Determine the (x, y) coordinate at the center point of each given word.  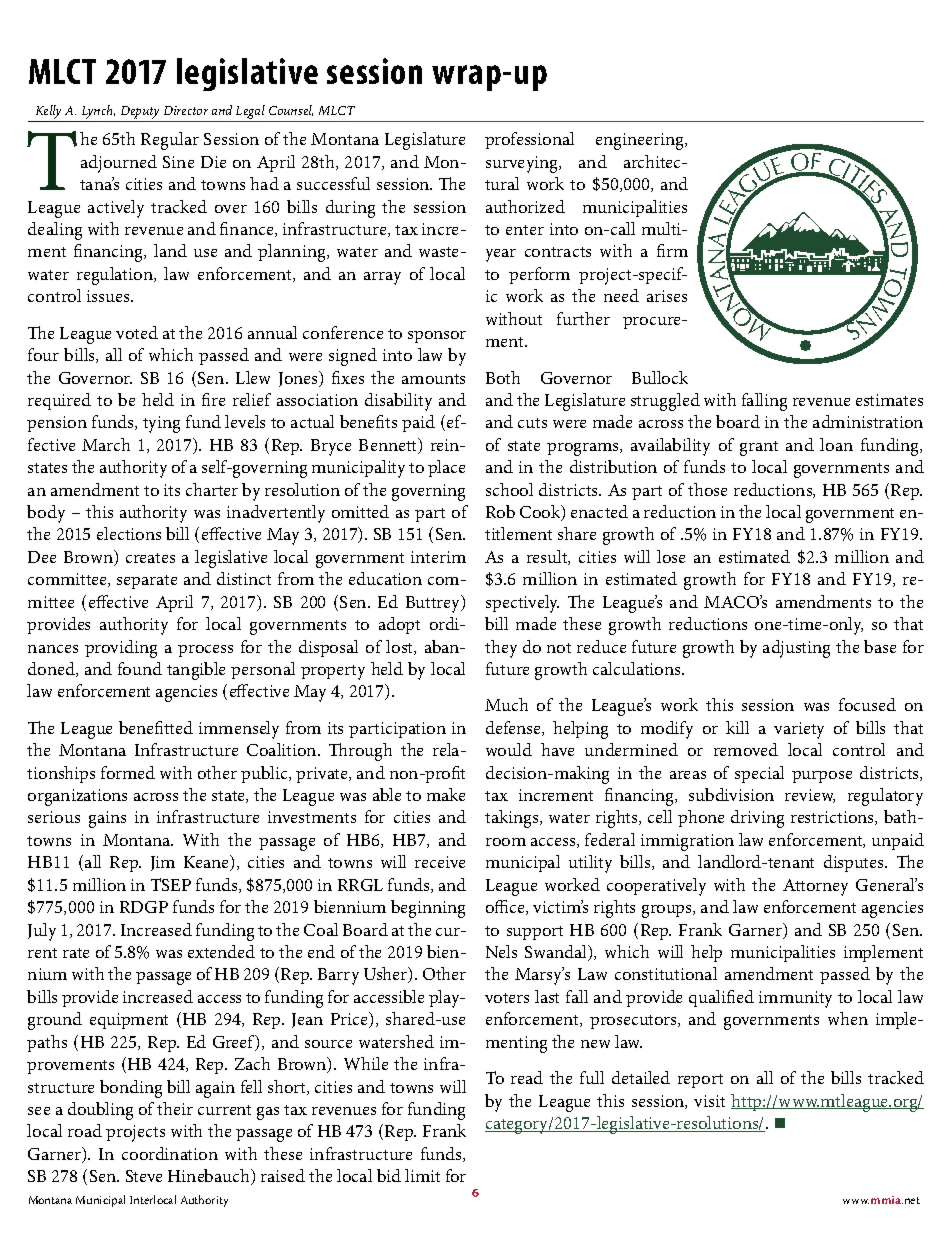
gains (107, 819)
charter (212, 489)
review (810, 796)
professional (529, 140)
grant (759, 448)
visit (709, 1101)
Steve (144, 1176)
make (446, 794)
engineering (641, 141)
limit (422, 1175)
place (446, 468)
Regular (170, 141)
